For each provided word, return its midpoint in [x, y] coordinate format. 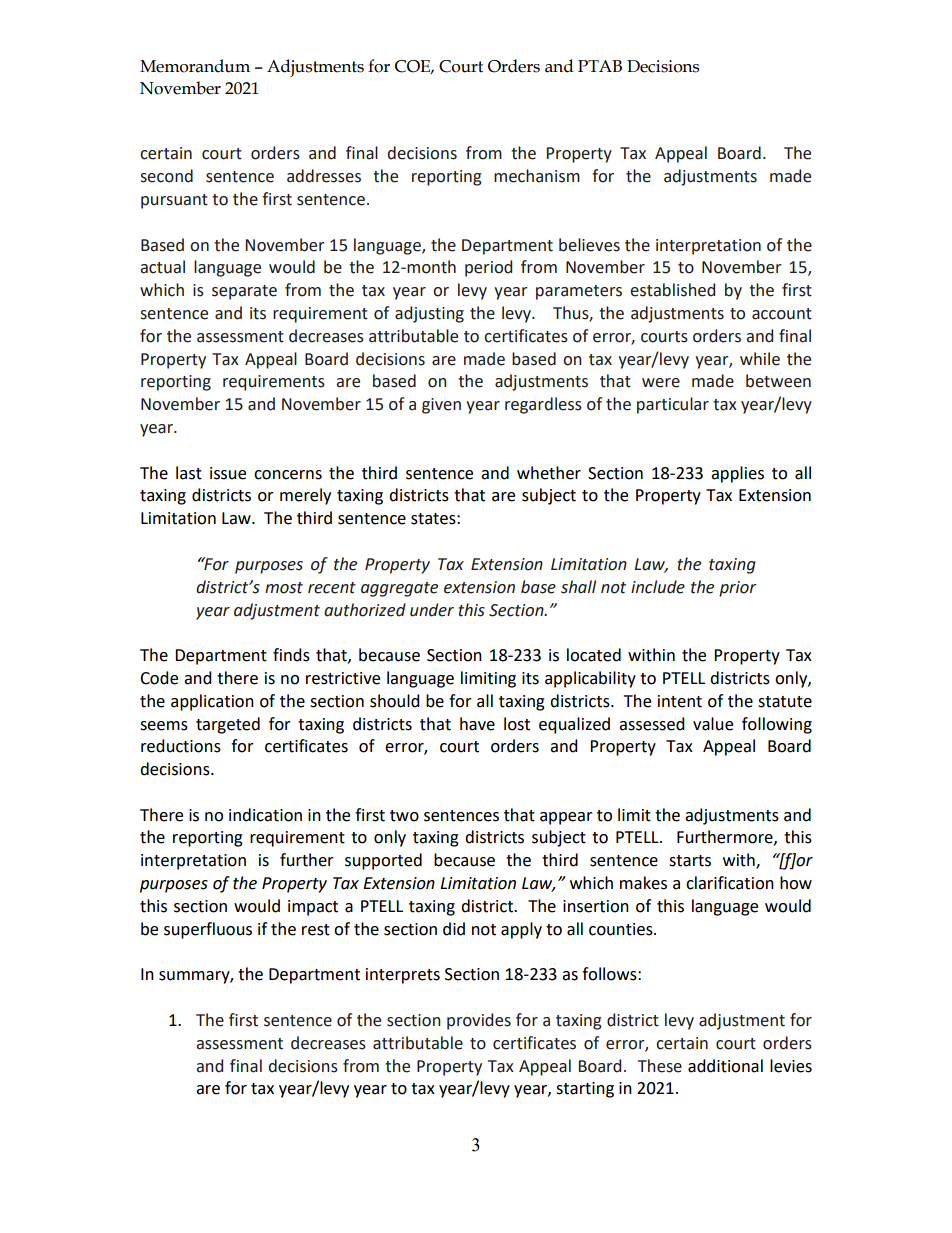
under [432, 610]
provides [479, 1021]
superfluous [208, 930]
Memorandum [195, 66]
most [284, 588]
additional [725, 1066]
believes [589, 245]
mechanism [537, 176]
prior [738, 589]
